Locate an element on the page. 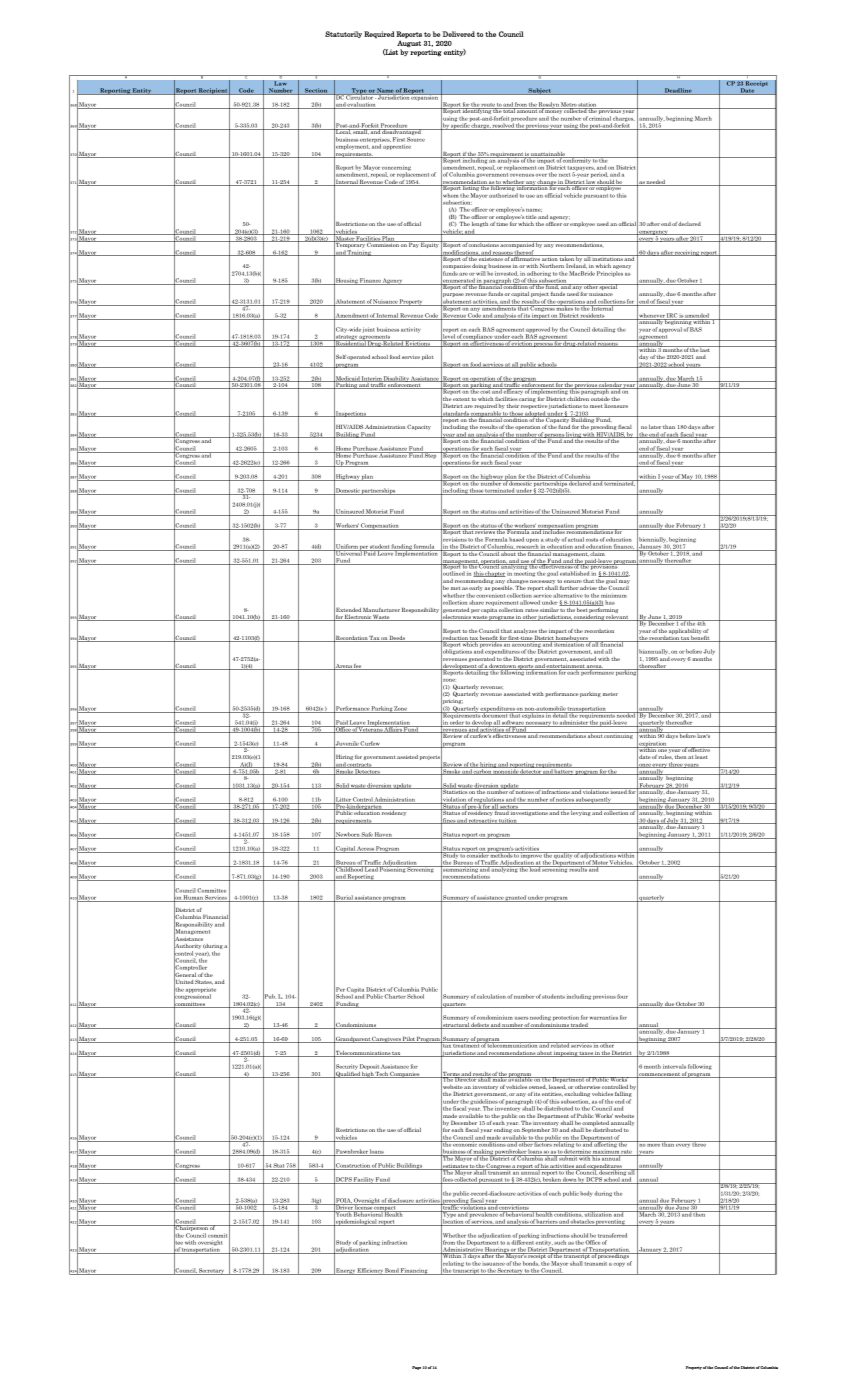 This image has width=849, height=1400. copy is located at coordinates (619, 1265).
